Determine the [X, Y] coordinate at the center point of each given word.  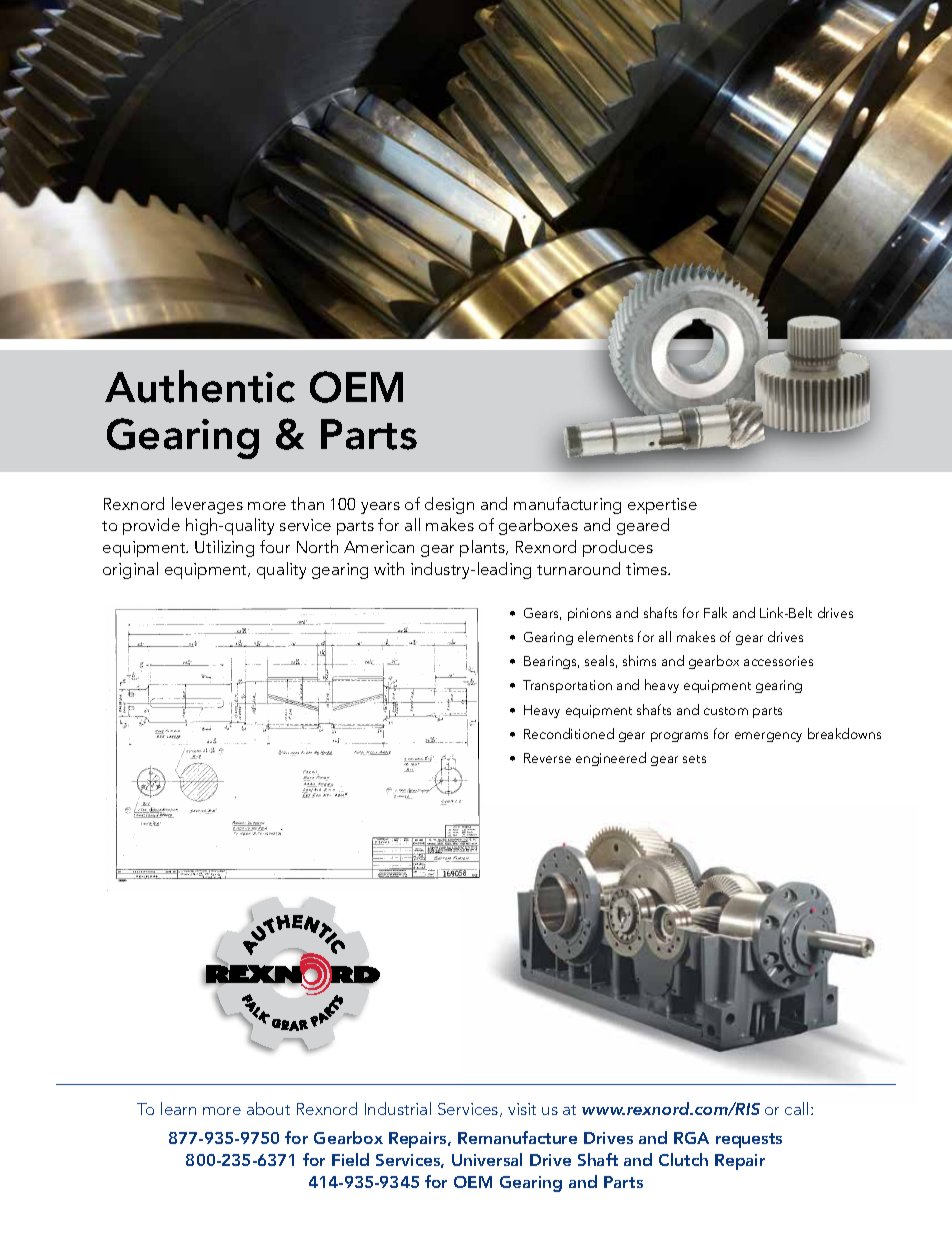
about [268, 1108]
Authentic [200, 386]
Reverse [547, 758]
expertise [662, 506]
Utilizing [224, 548]
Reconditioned [569, 733]
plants [483, 548]
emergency [768, 737]
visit [522, 1109]
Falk [715, 612]
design [449, 505]
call [796, 1108]
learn [178, 1108]
